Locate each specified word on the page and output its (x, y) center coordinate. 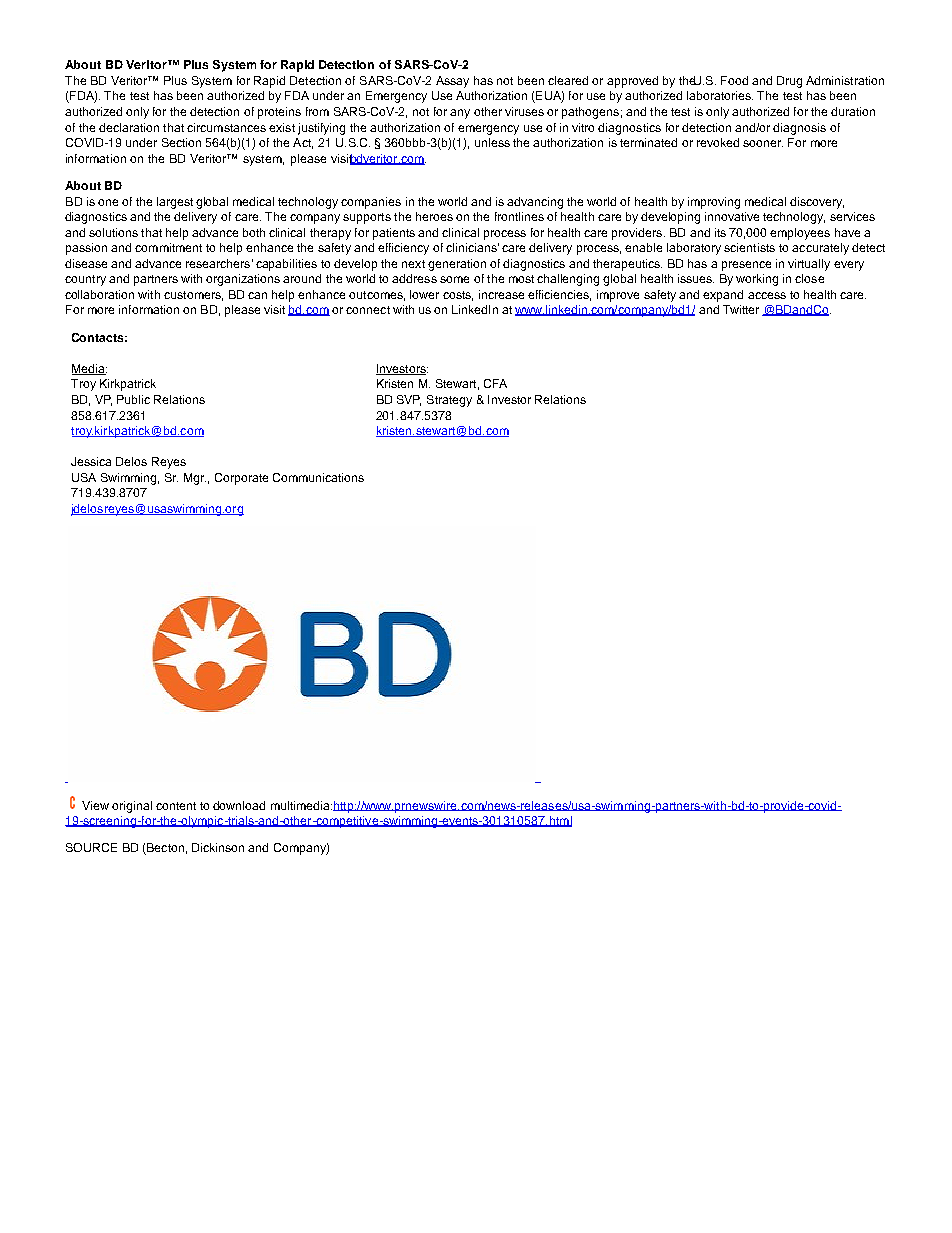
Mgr (195, 479)
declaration (129, 127)
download (239, 805)
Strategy (449, 401)
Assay (452, 82)
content (176, 806)
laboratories (720, 95)
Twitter (741, 309)
